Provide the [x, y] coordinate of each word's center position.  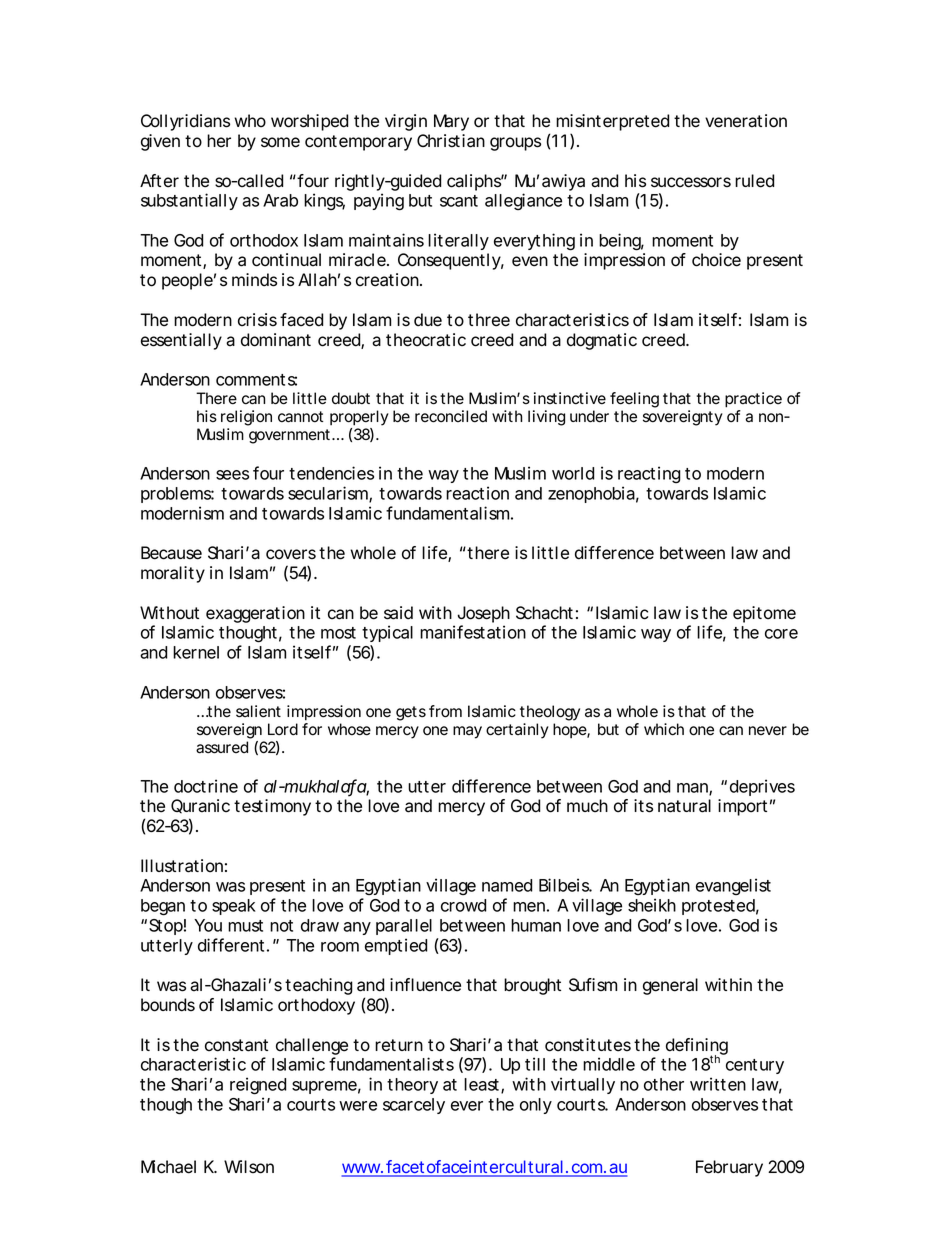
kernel [196, 652]
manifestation [473, 632]
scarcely [414, 1106]
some [280, 142]
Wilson [249, 1167]
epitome [764, 614]
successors [691, 182]
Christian [451, 141]
